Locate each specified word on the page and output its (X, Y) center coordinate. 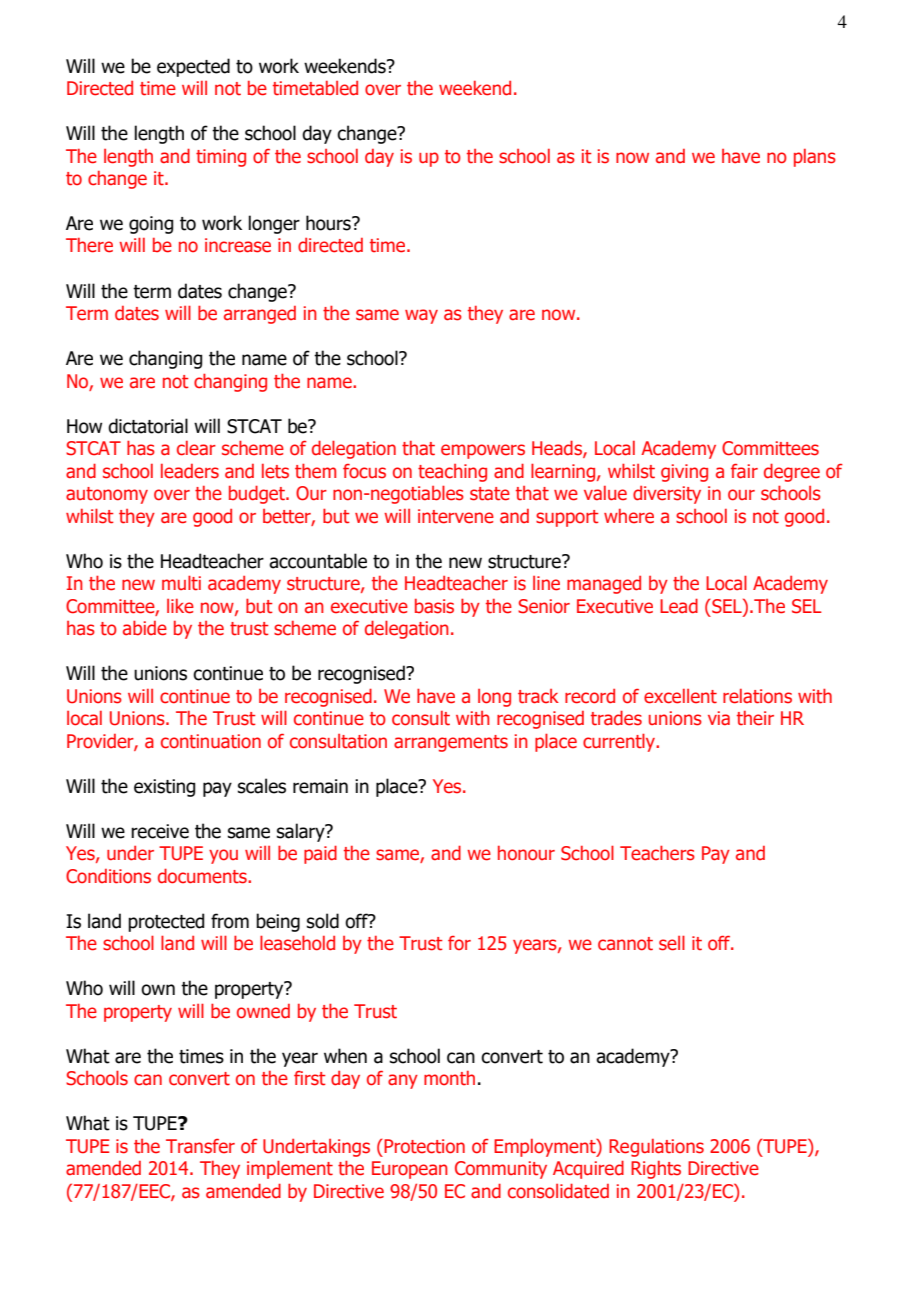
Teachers (657, 853)
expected (193, 67)
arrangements (451, 743)
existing (164, 788)
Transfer (200, 1146)
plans (815, 158)
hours (329, 223)
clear (196, 448)
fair (744, 471)
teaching (452, 473)
